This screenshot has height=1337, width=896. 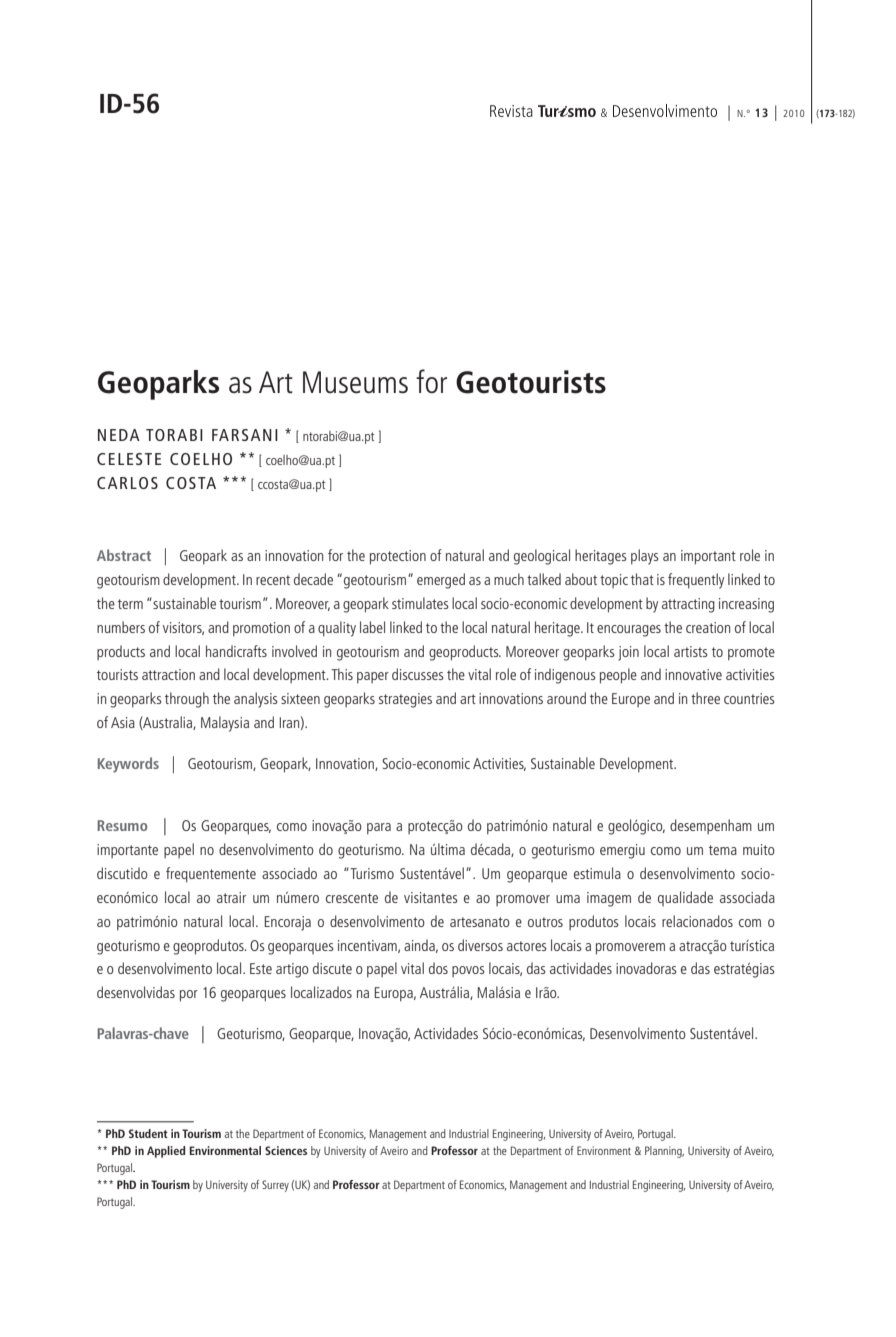 I want to click on Applied, so click(x=166, y=1152).
